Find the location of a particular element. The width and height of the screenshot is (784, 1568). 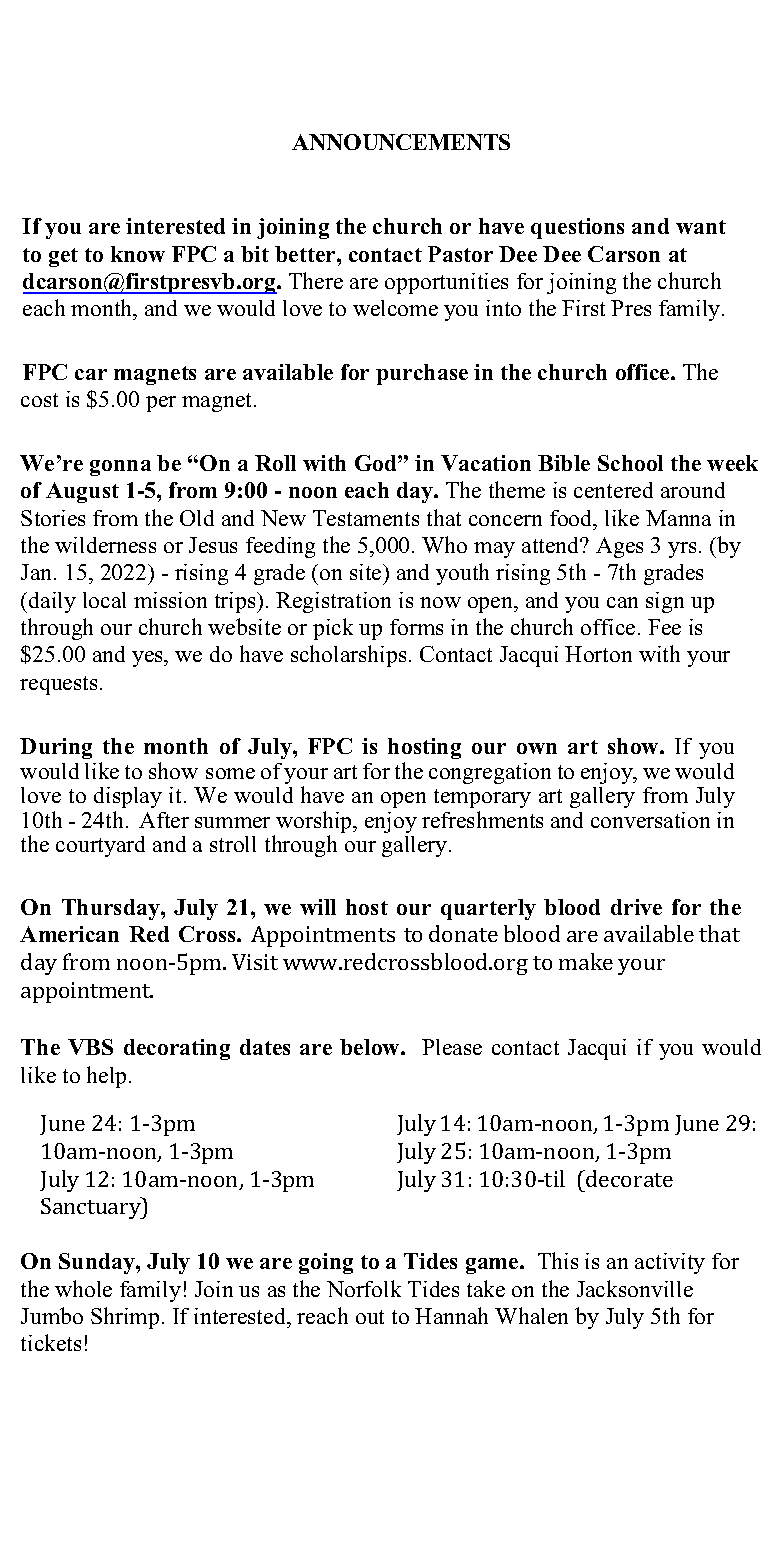

School is located at coordinates (630, 463).
